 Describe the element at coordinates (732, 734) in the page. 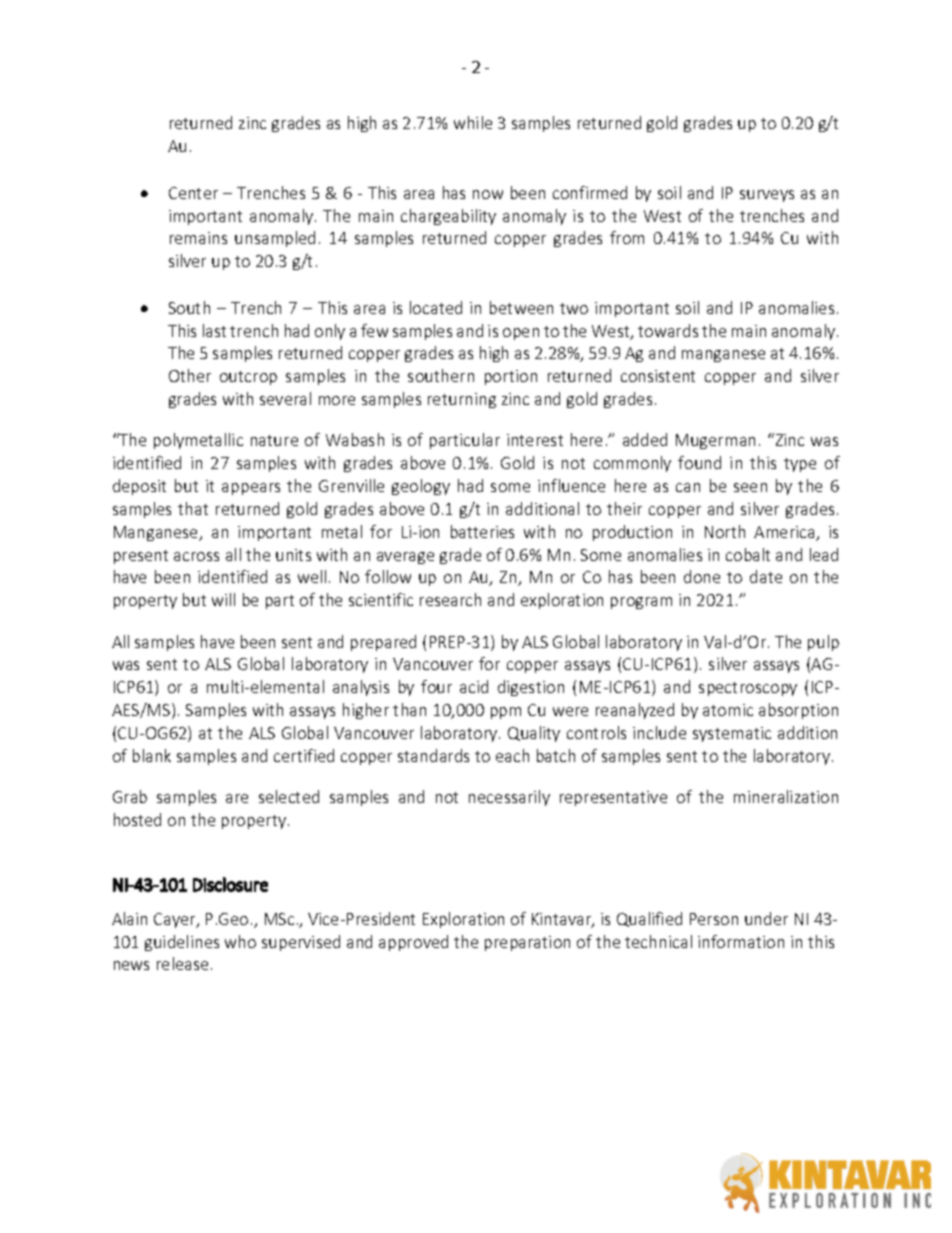

I see `systematic` at that location.
